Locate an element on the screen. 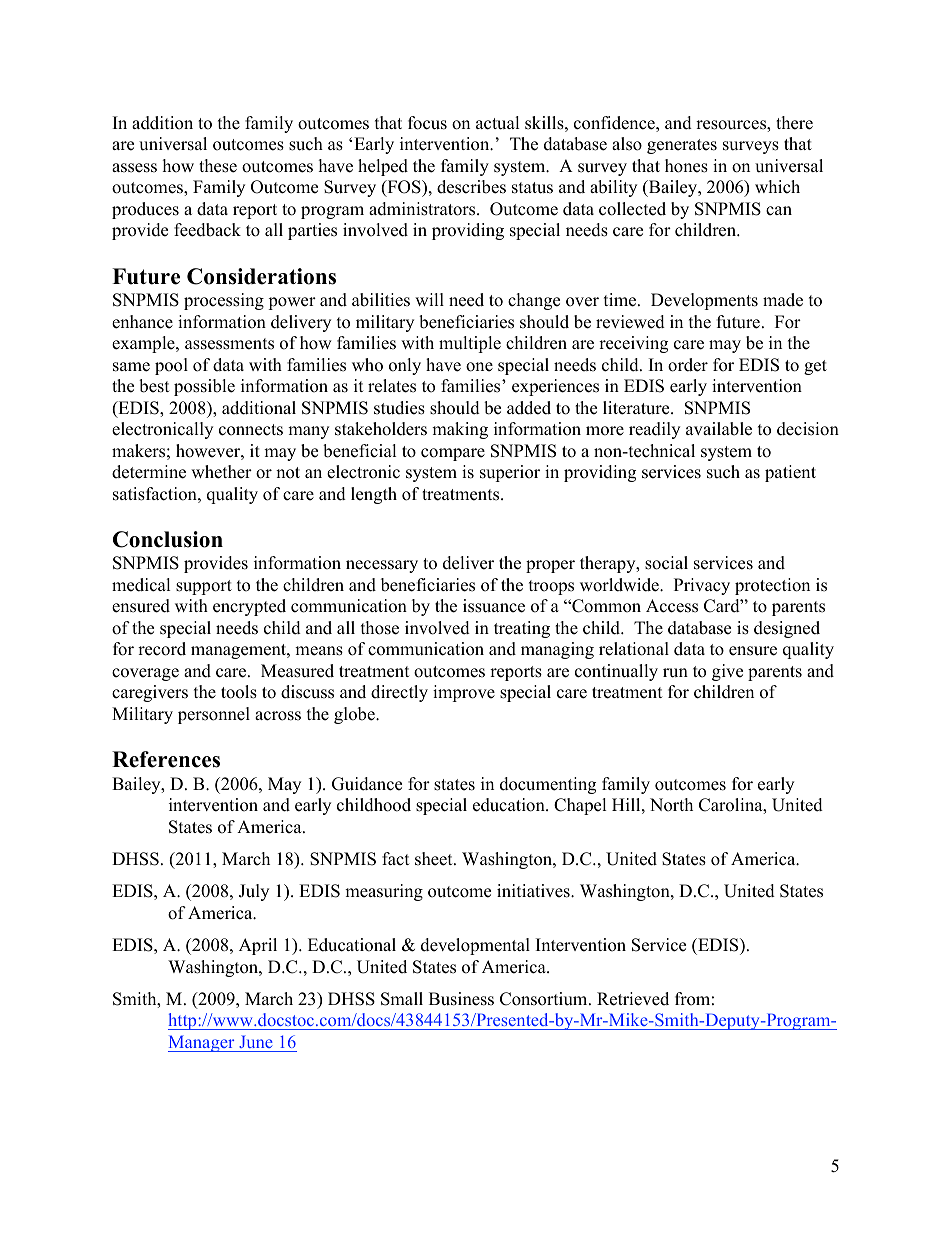 The image size is (952, 1233). actual is located at coordinates (498, 123).
